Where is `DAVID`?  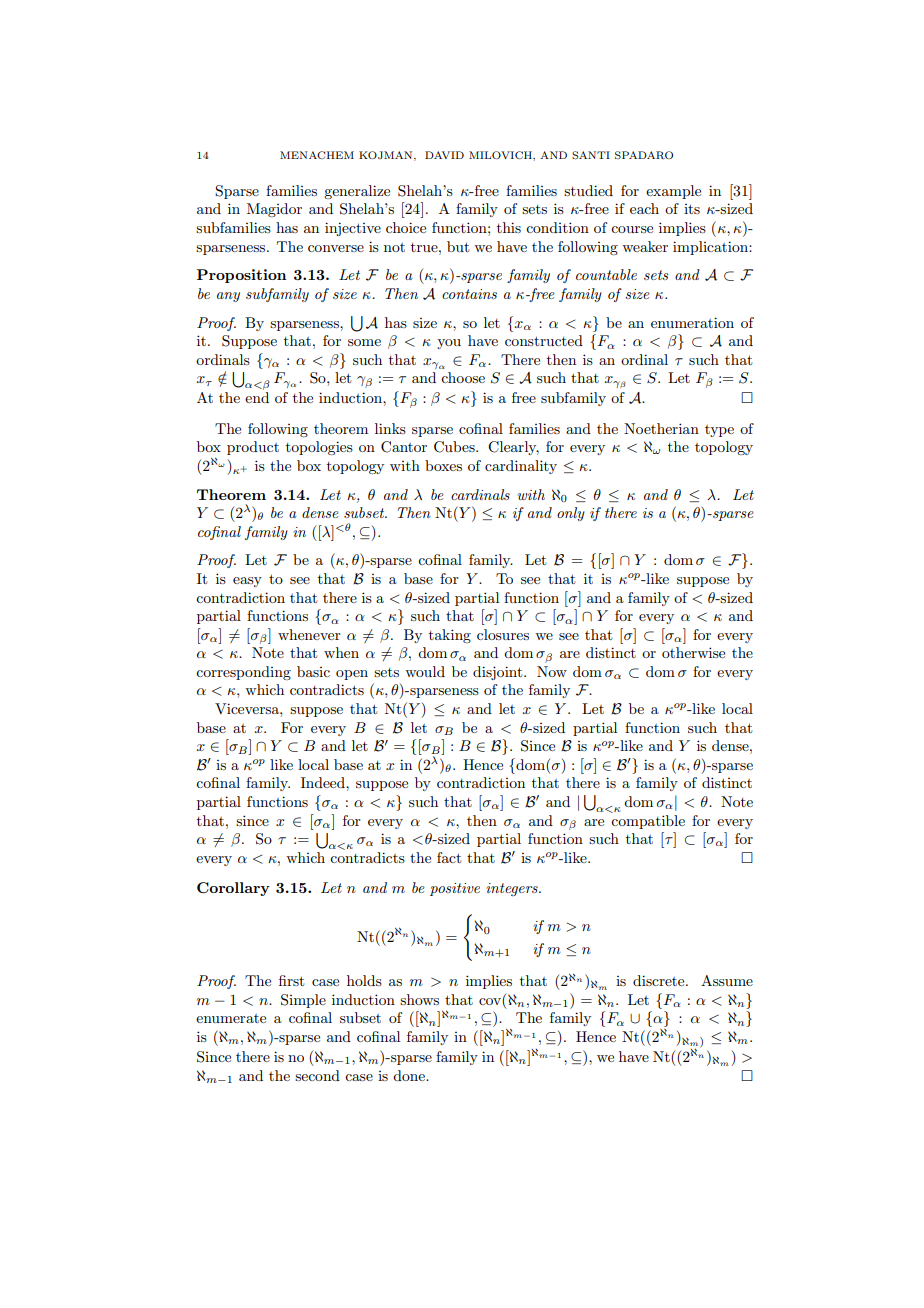 DAVID is located at coordinates (444, 155).
